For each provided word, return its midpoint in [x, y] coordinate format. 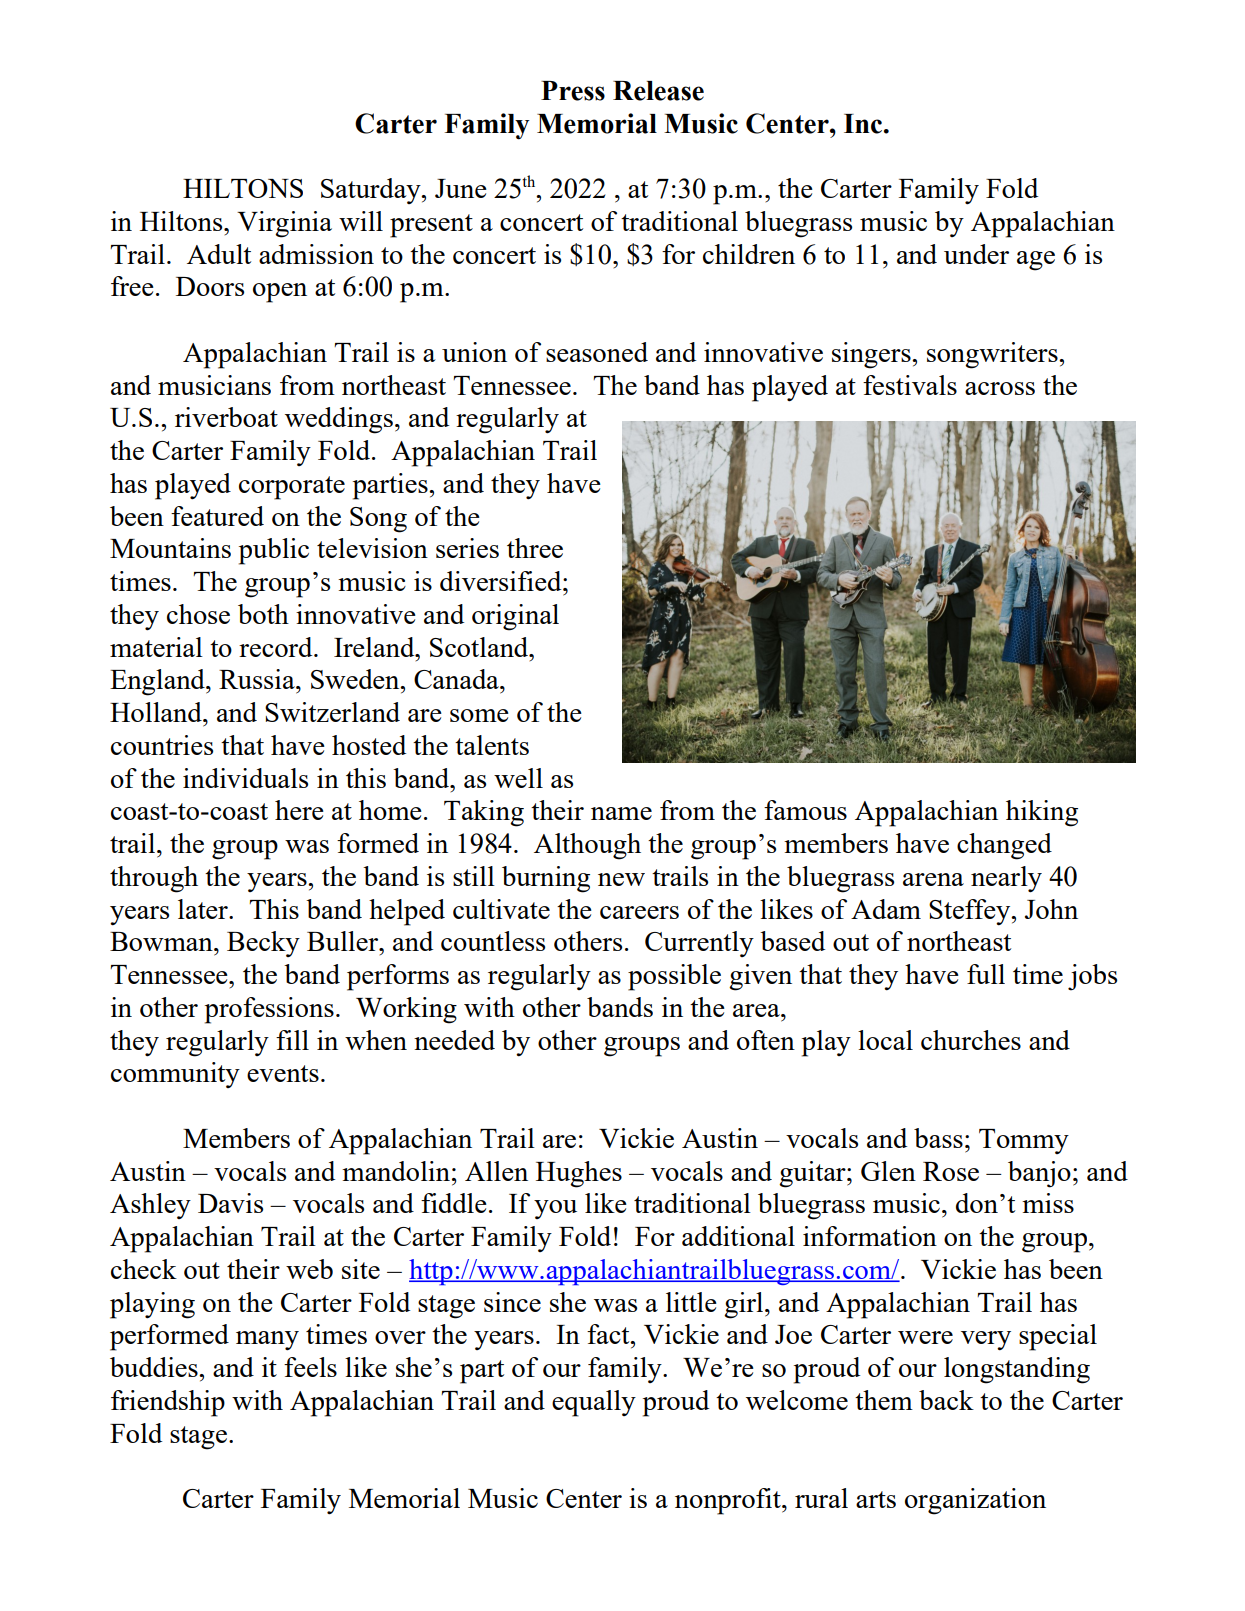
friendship [168, 1403]
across [1000, 388]
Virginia [284, 224]
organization [975, 1501]
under [976, 254]
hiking [1042, 813]
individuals [245, 778]
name [621, 813]
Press [573, 91]
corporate [292, 488]
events [283, 1073]
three [535, 548]
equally [594, 1403]
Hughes [579, 1174]
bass [938, 1138]
